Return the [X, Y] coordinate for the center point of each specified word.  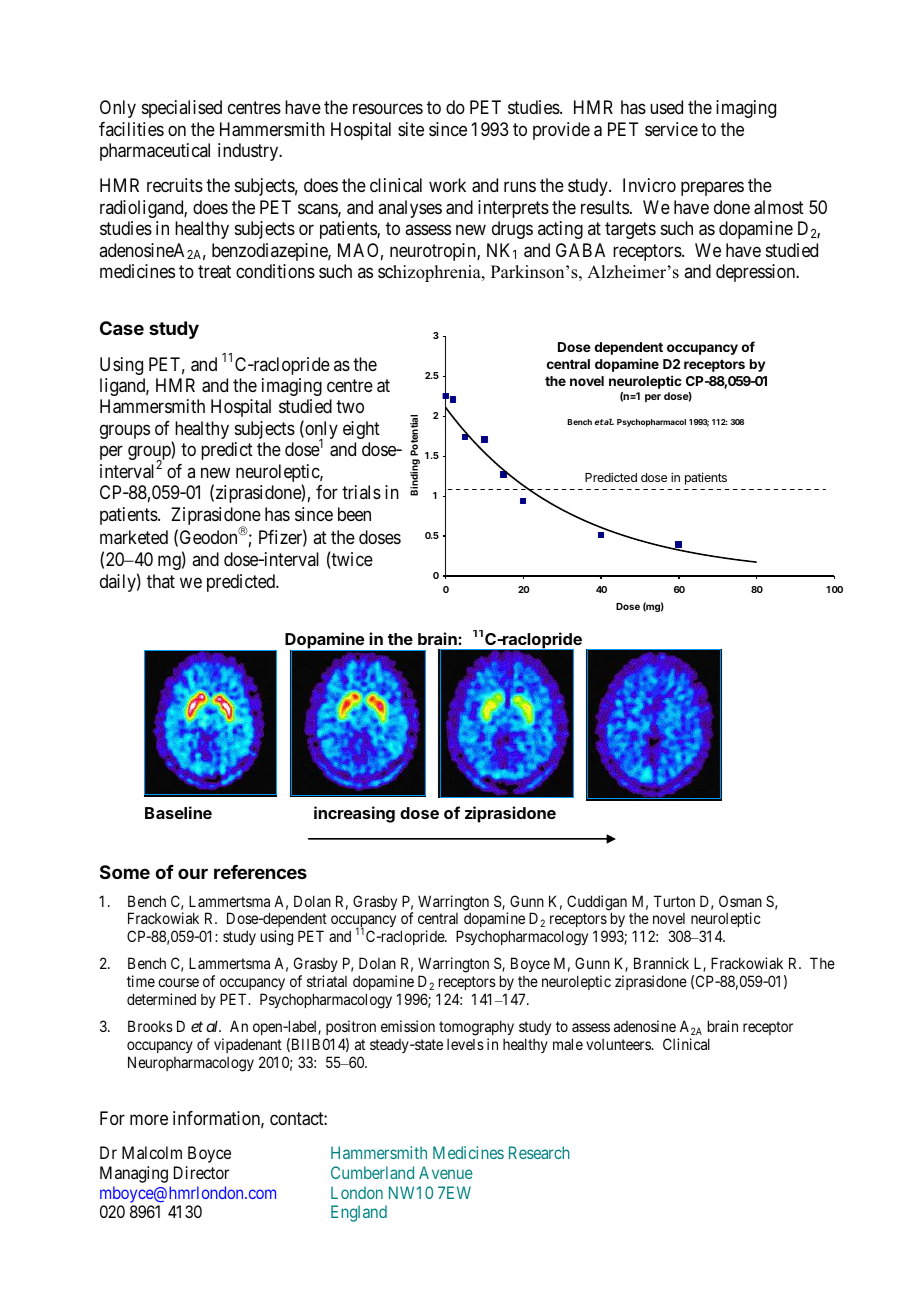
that [161, 581]
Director [201, 1172]
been [354, 514]
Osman [740, 901]
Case [122, 328]
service [671, 129]
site [411, 129]
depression [757, 273]
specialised [182, 109]
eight [361, 430]
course [178, 982]
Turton [674, 901]
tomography [476, 1029]
